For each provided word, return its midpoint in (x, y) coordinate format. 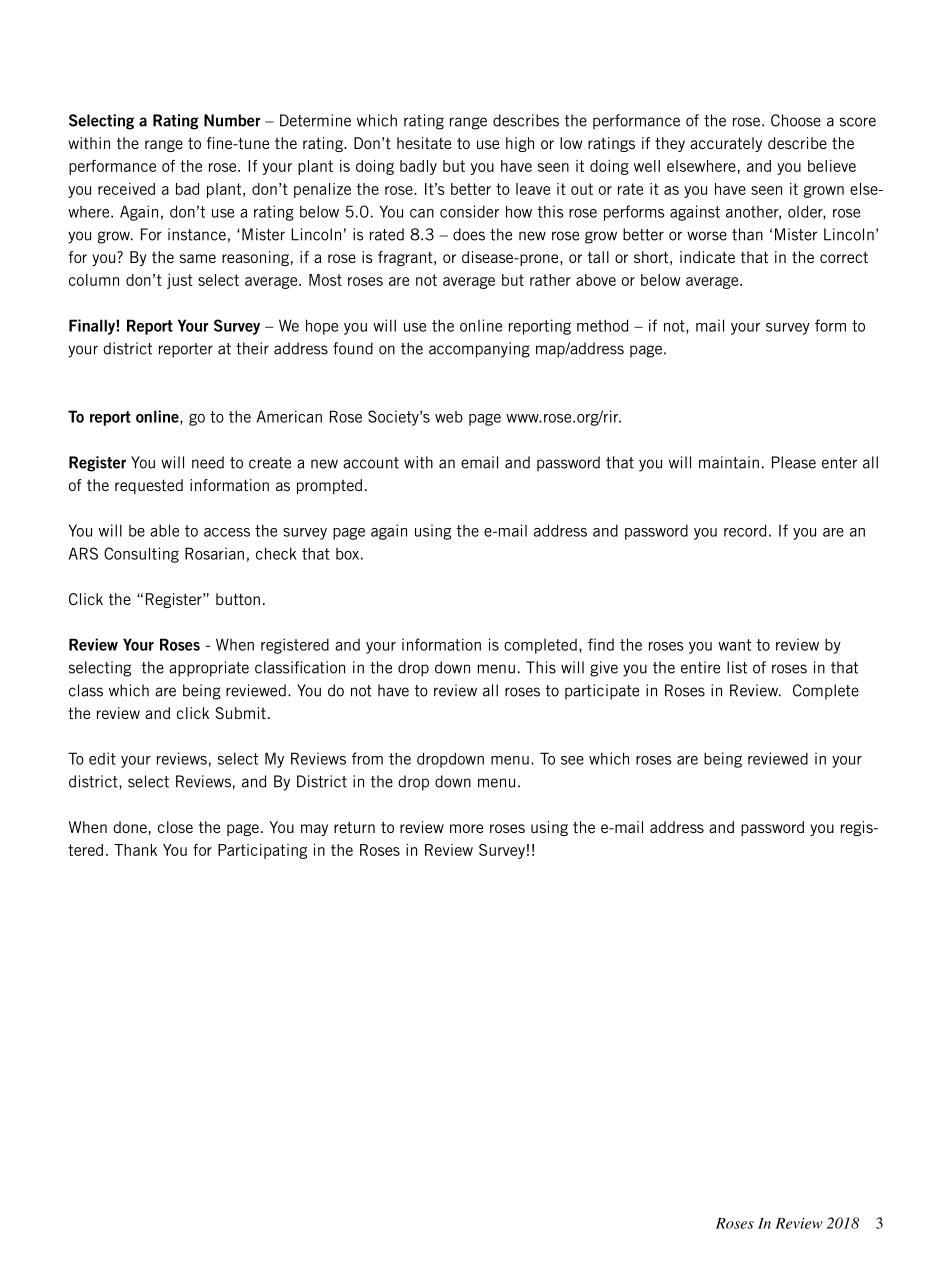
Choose (796, 120)
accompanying (479, 350)
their (252, 348)
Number (232, 120)
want (734, 645)
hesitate (424, 143)
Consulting (141, 555)
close (175, 827)
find (601, 644)
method (602, 325)
